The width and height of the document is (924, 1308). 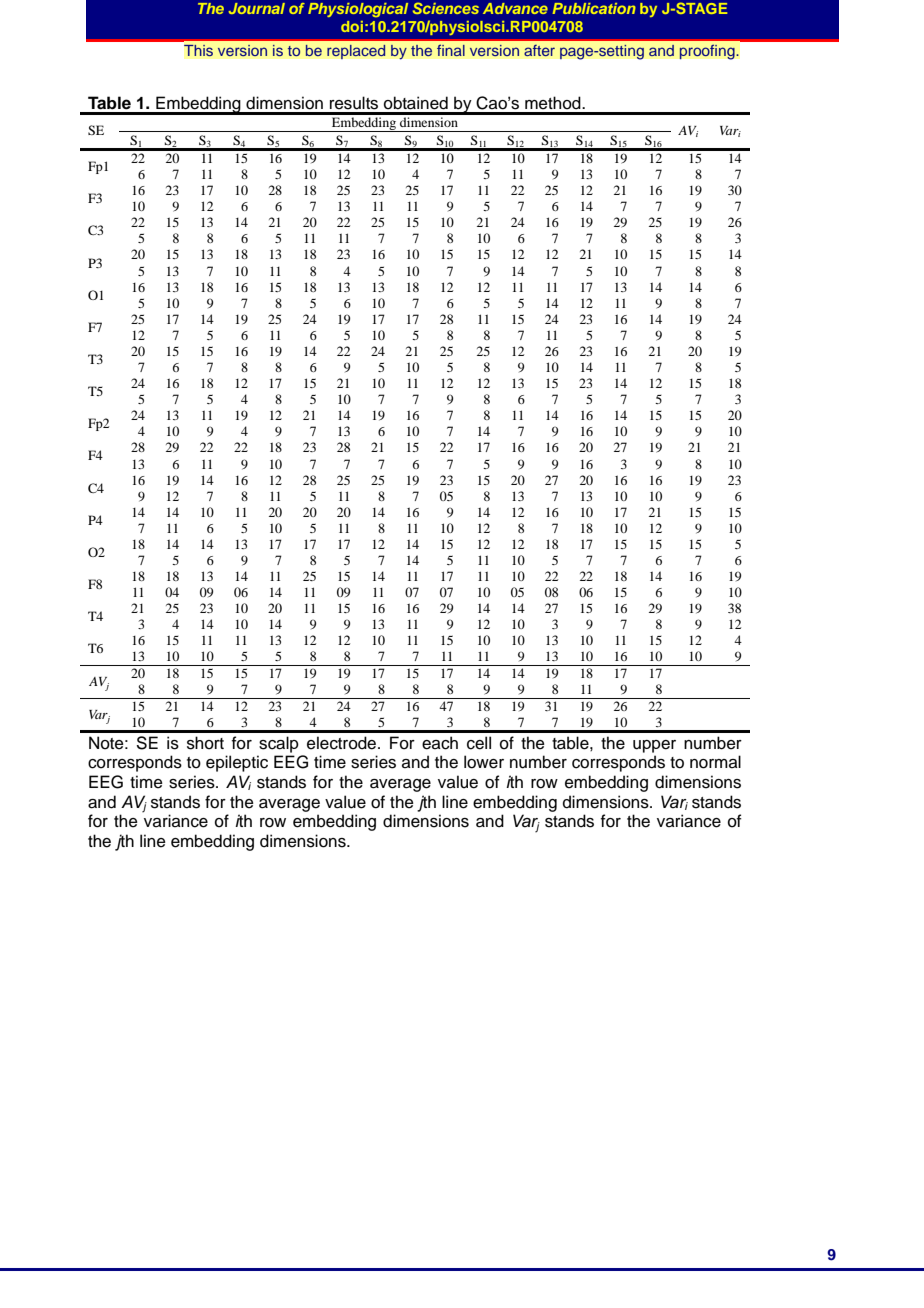 I want to click on results, so click(x=354, y=103).
